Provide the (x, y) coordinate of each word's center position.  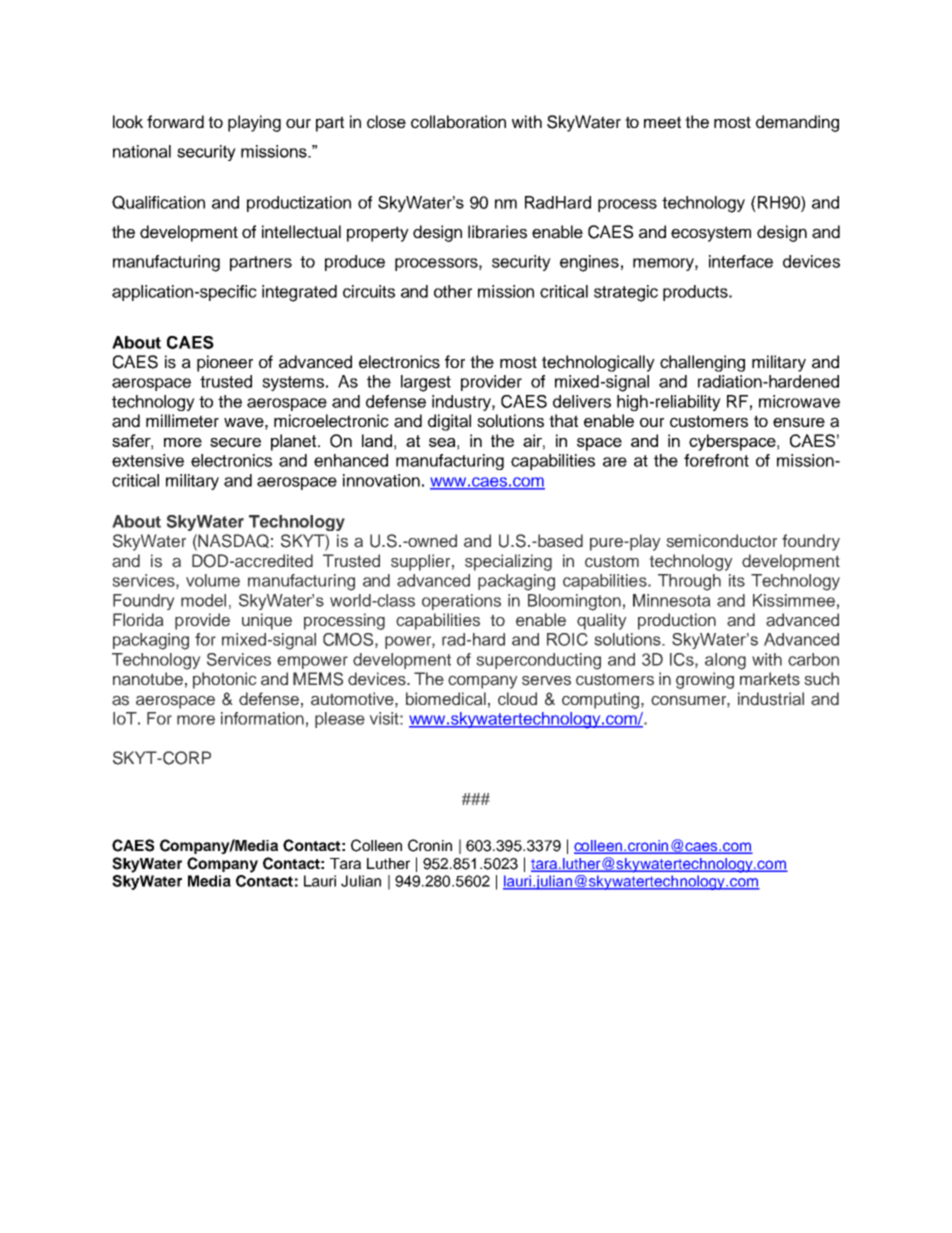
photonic (225, 680)
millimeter (182, 421)
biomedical (446, 699)
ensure (799, 422)
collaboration (458, 122)
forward (175, 122)
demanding (797, 123)
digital (449, 422)
